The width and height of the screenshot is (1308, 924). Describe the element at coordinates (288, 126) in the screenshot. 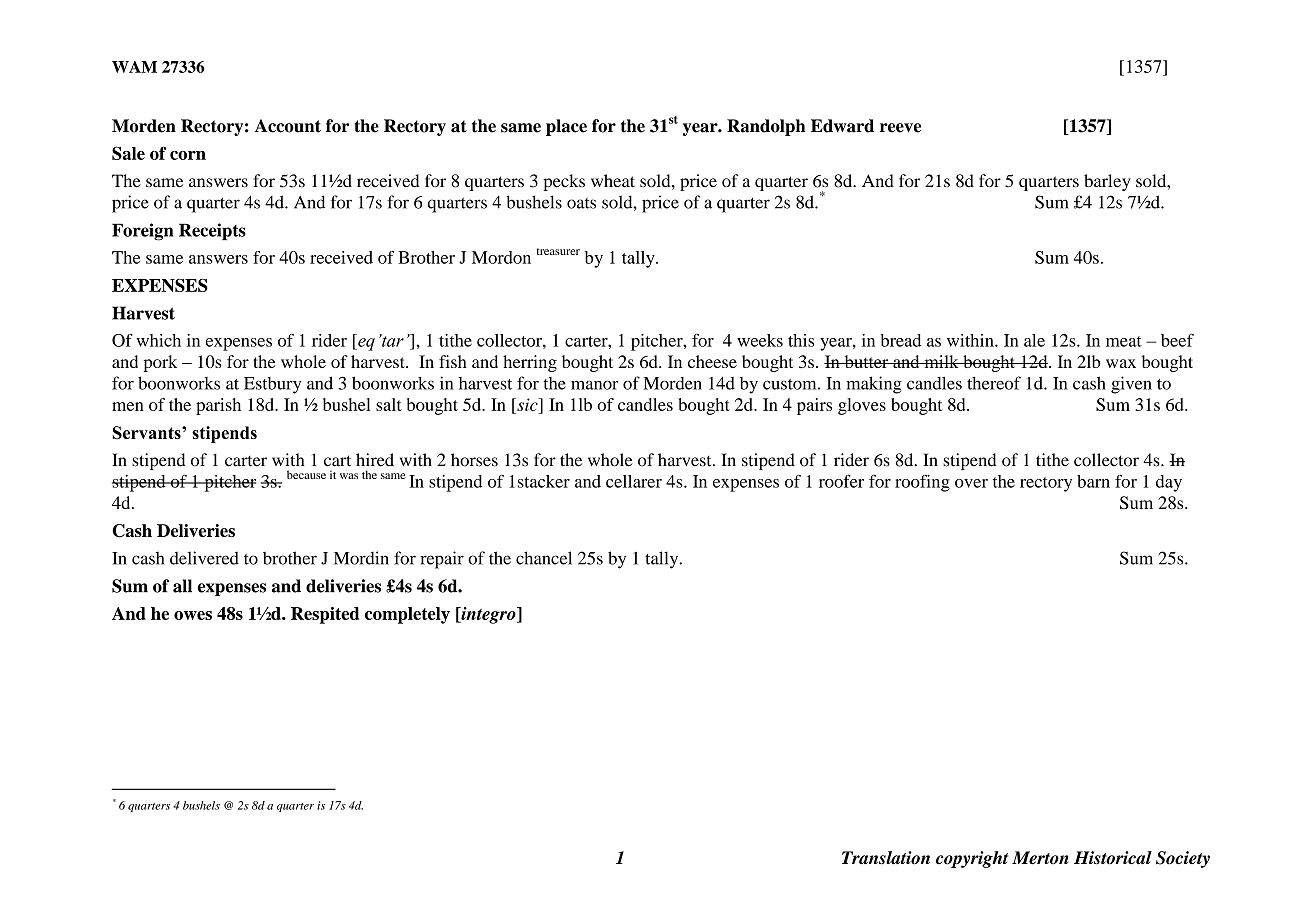

I see `Account` at that location.
